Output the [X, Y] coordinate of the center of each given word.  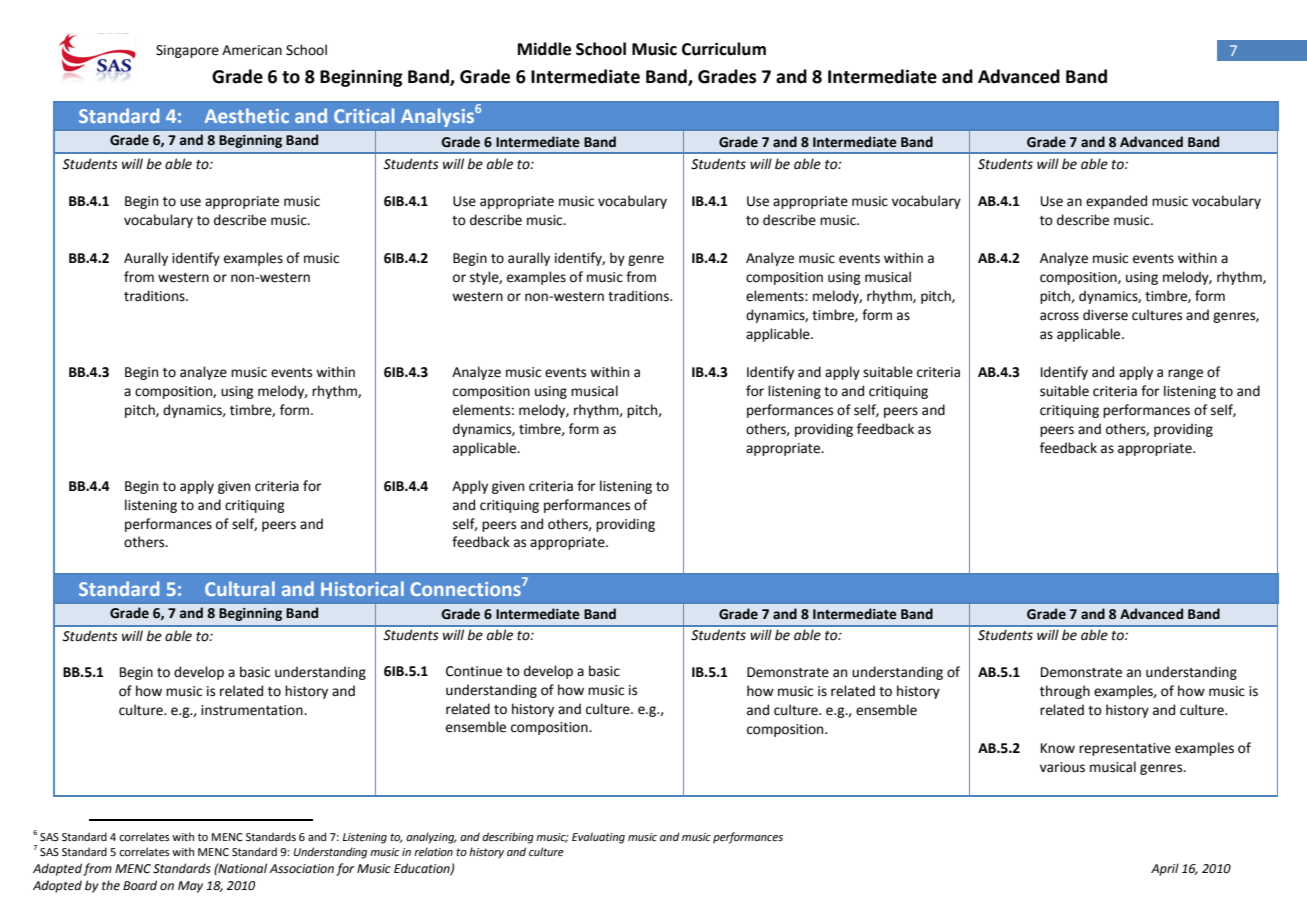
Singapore [187, 51]
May [190, 887]
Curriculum [724, 49]
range [1185, 374]
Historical [362, 588]
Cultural [240, 588]
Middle [544, 49]
